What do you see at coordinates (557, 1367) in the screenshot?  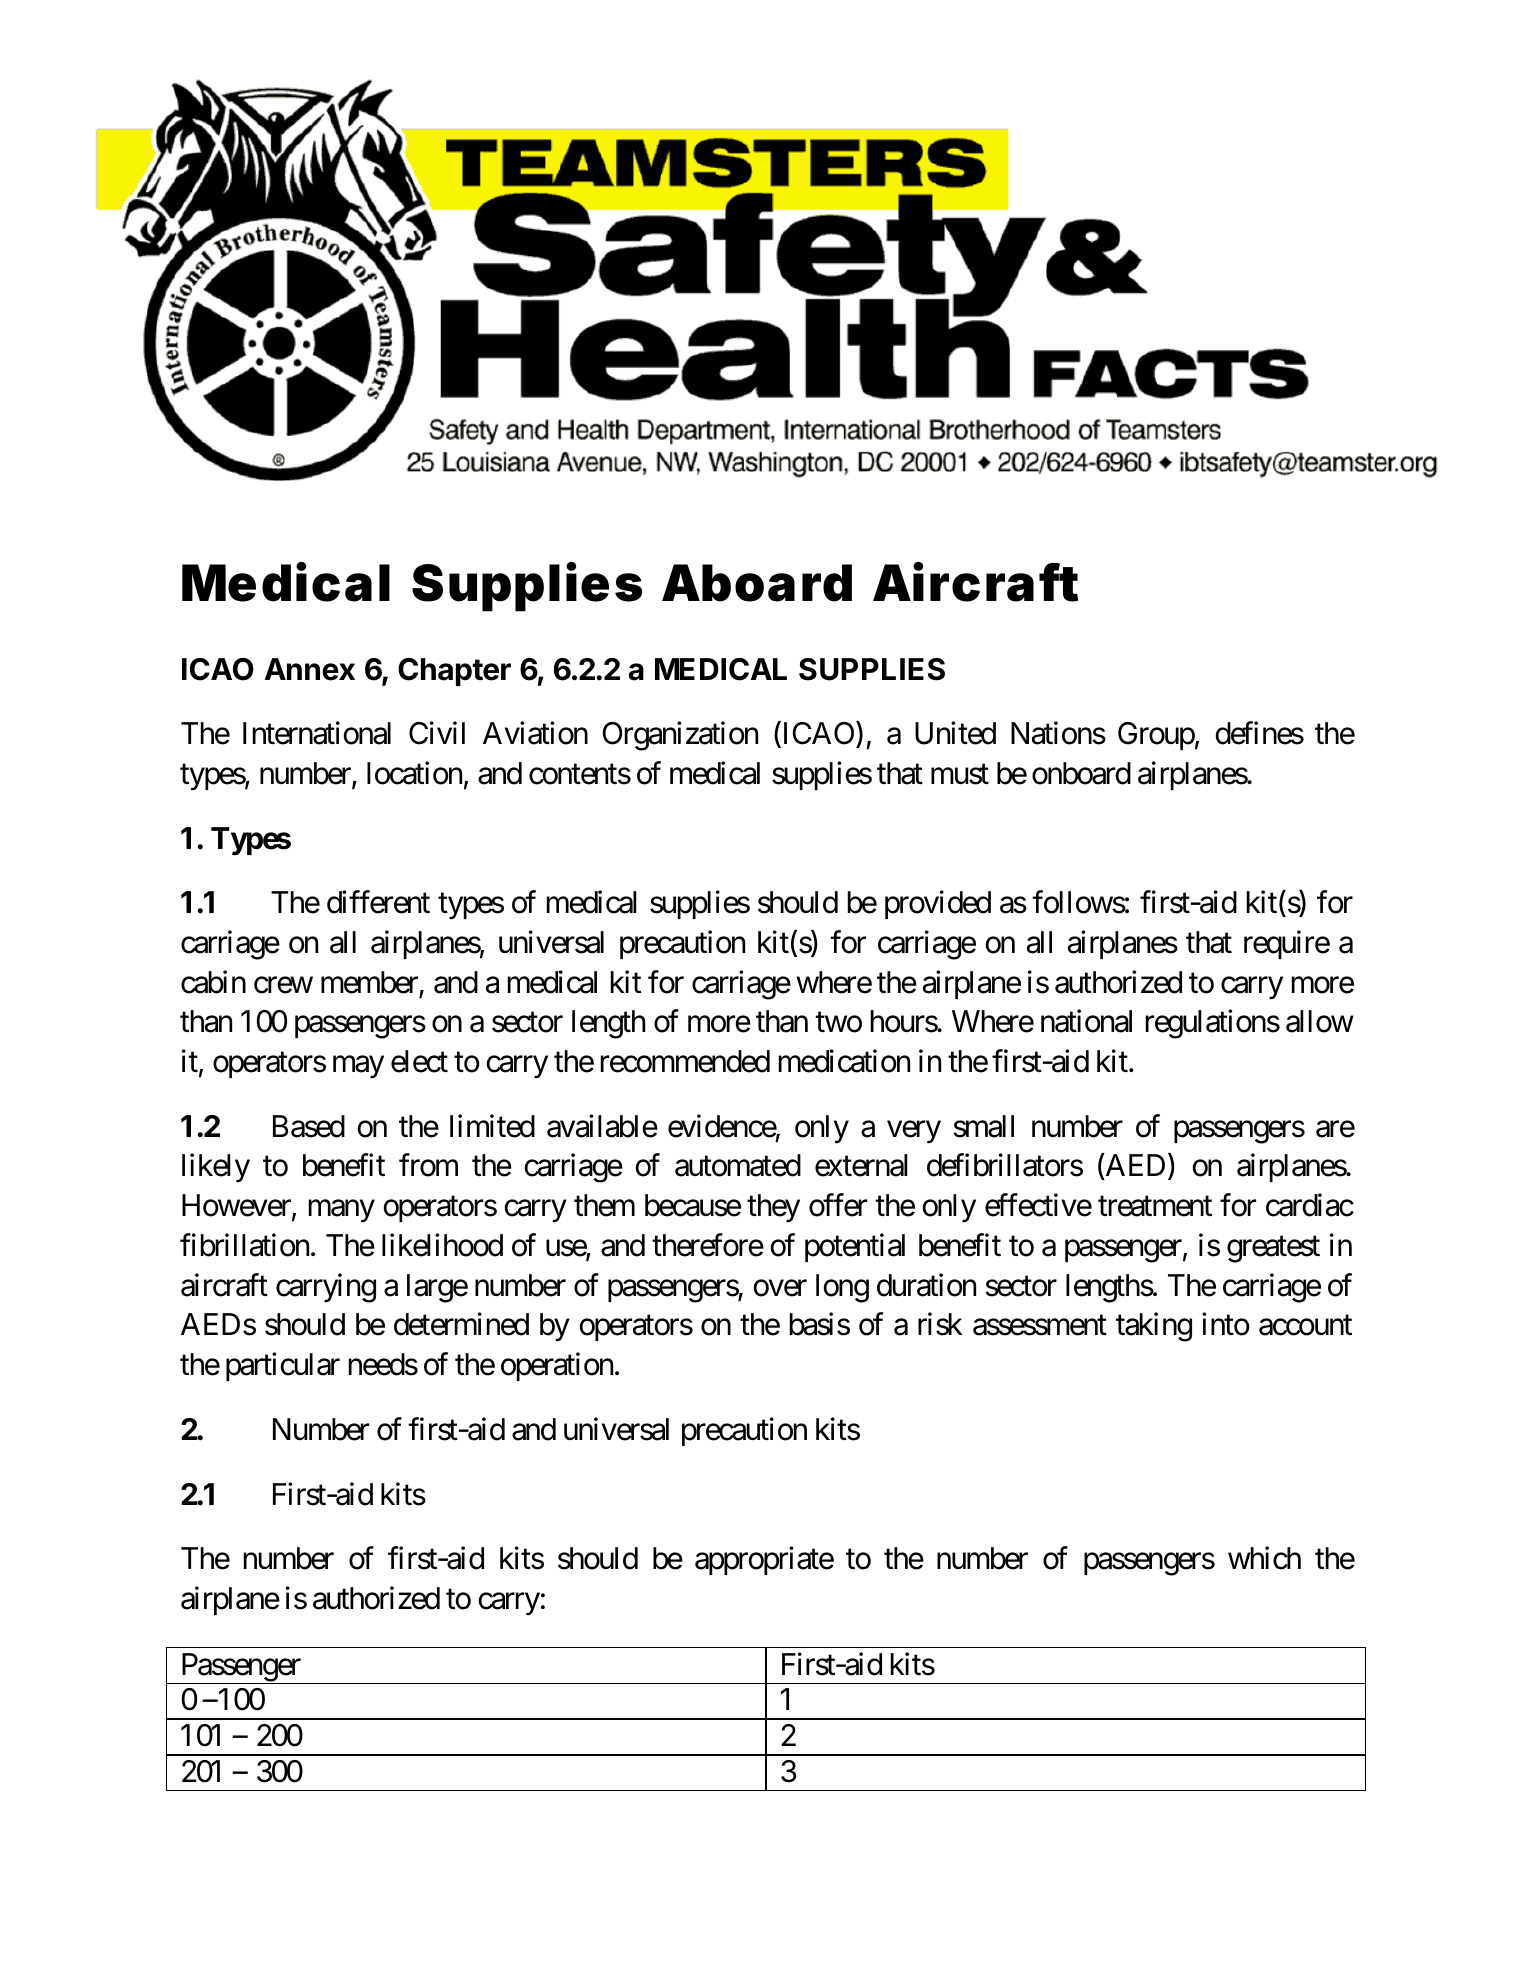 I see `operation` at bounding box center [557, 1367].
